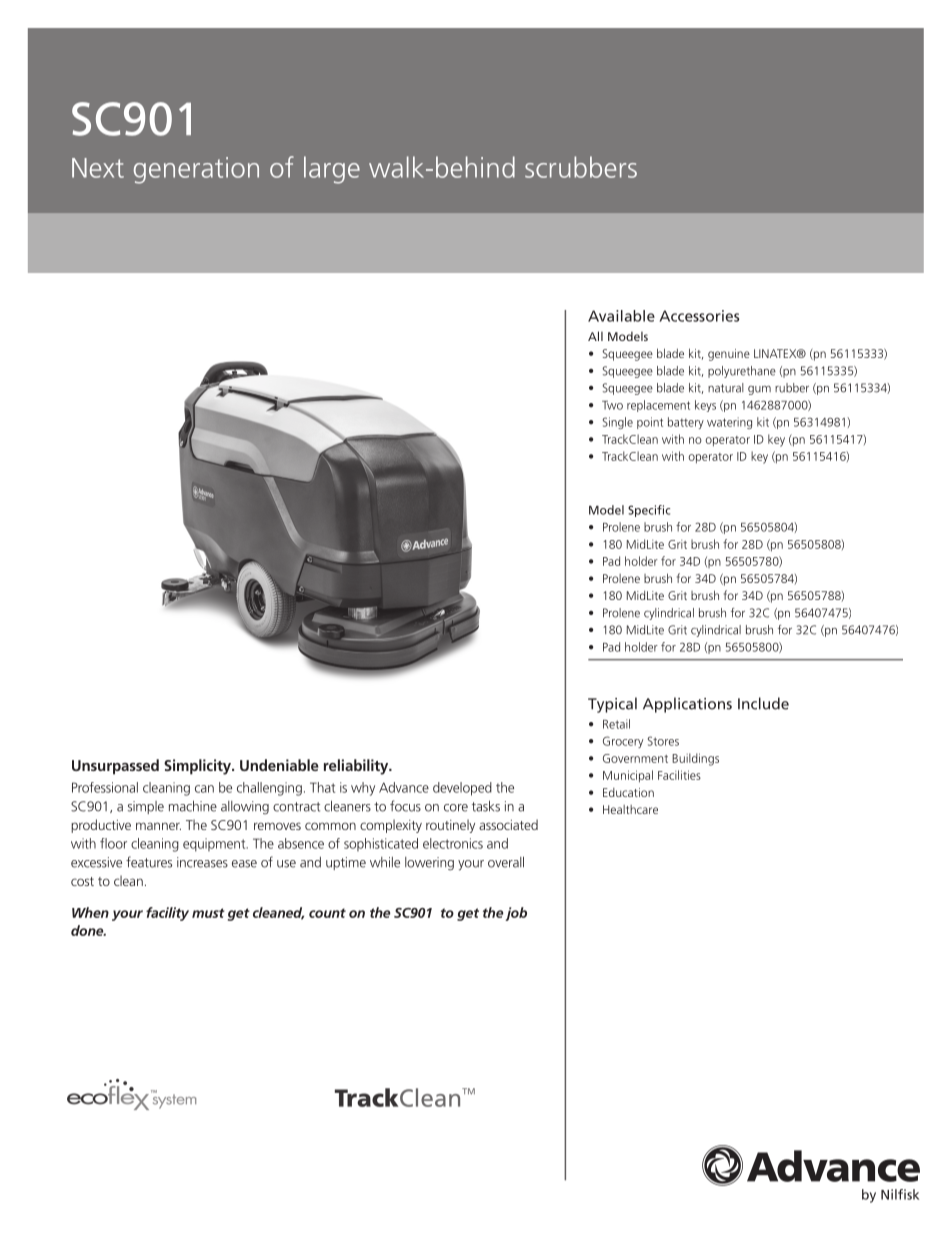  What do you see at coordinates (357, 767) in the image?
I see `reliability` at bounding box center [357, 767].
